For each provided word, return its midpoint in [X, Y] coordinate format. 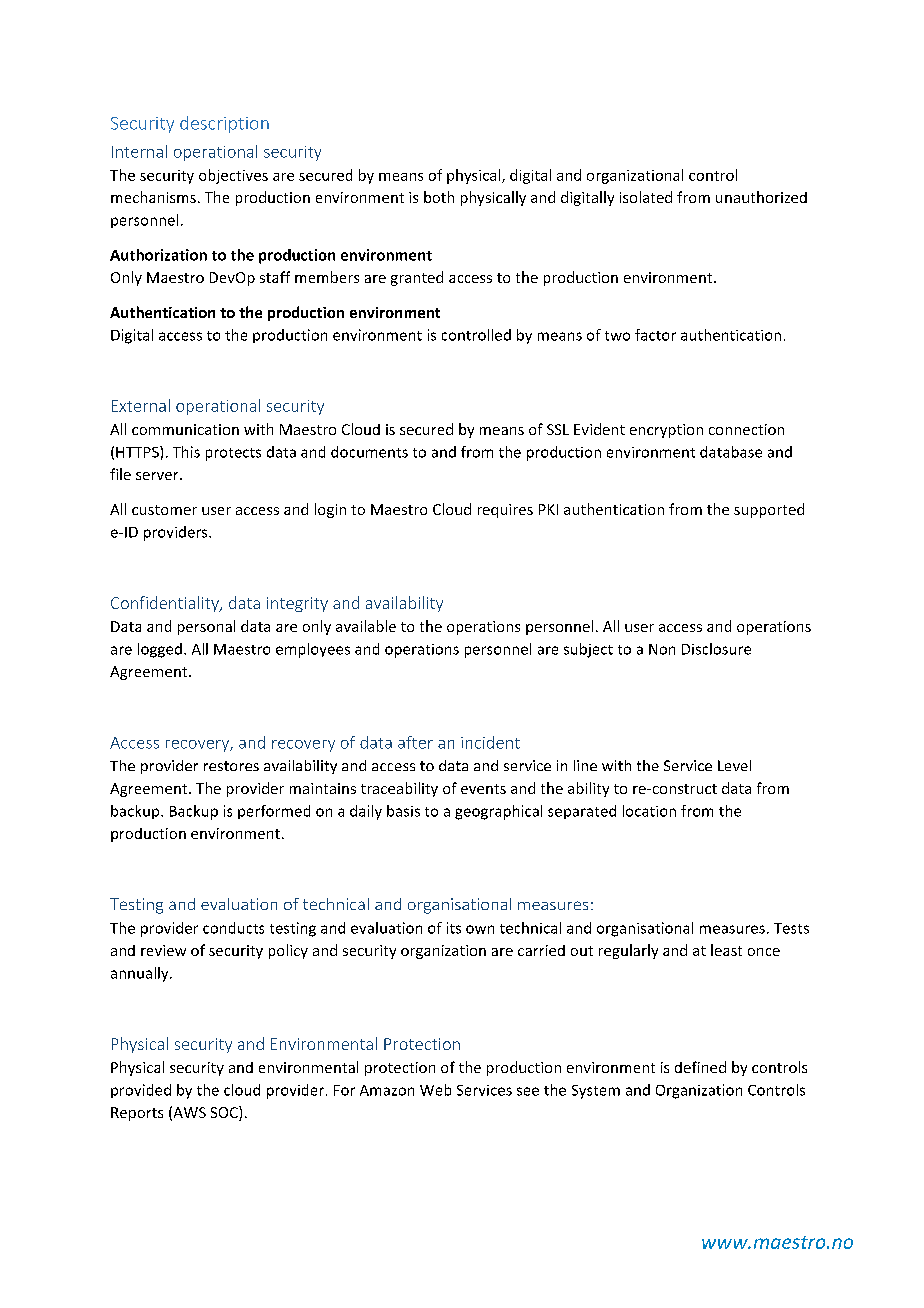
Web [435, 1090]
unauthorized [761, 197]
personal [206, 627]
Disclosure [716, 649]
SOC [225, 1113]
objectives [233, 176]
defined [700, 1067]
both [439, 197]
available [366, 626]
